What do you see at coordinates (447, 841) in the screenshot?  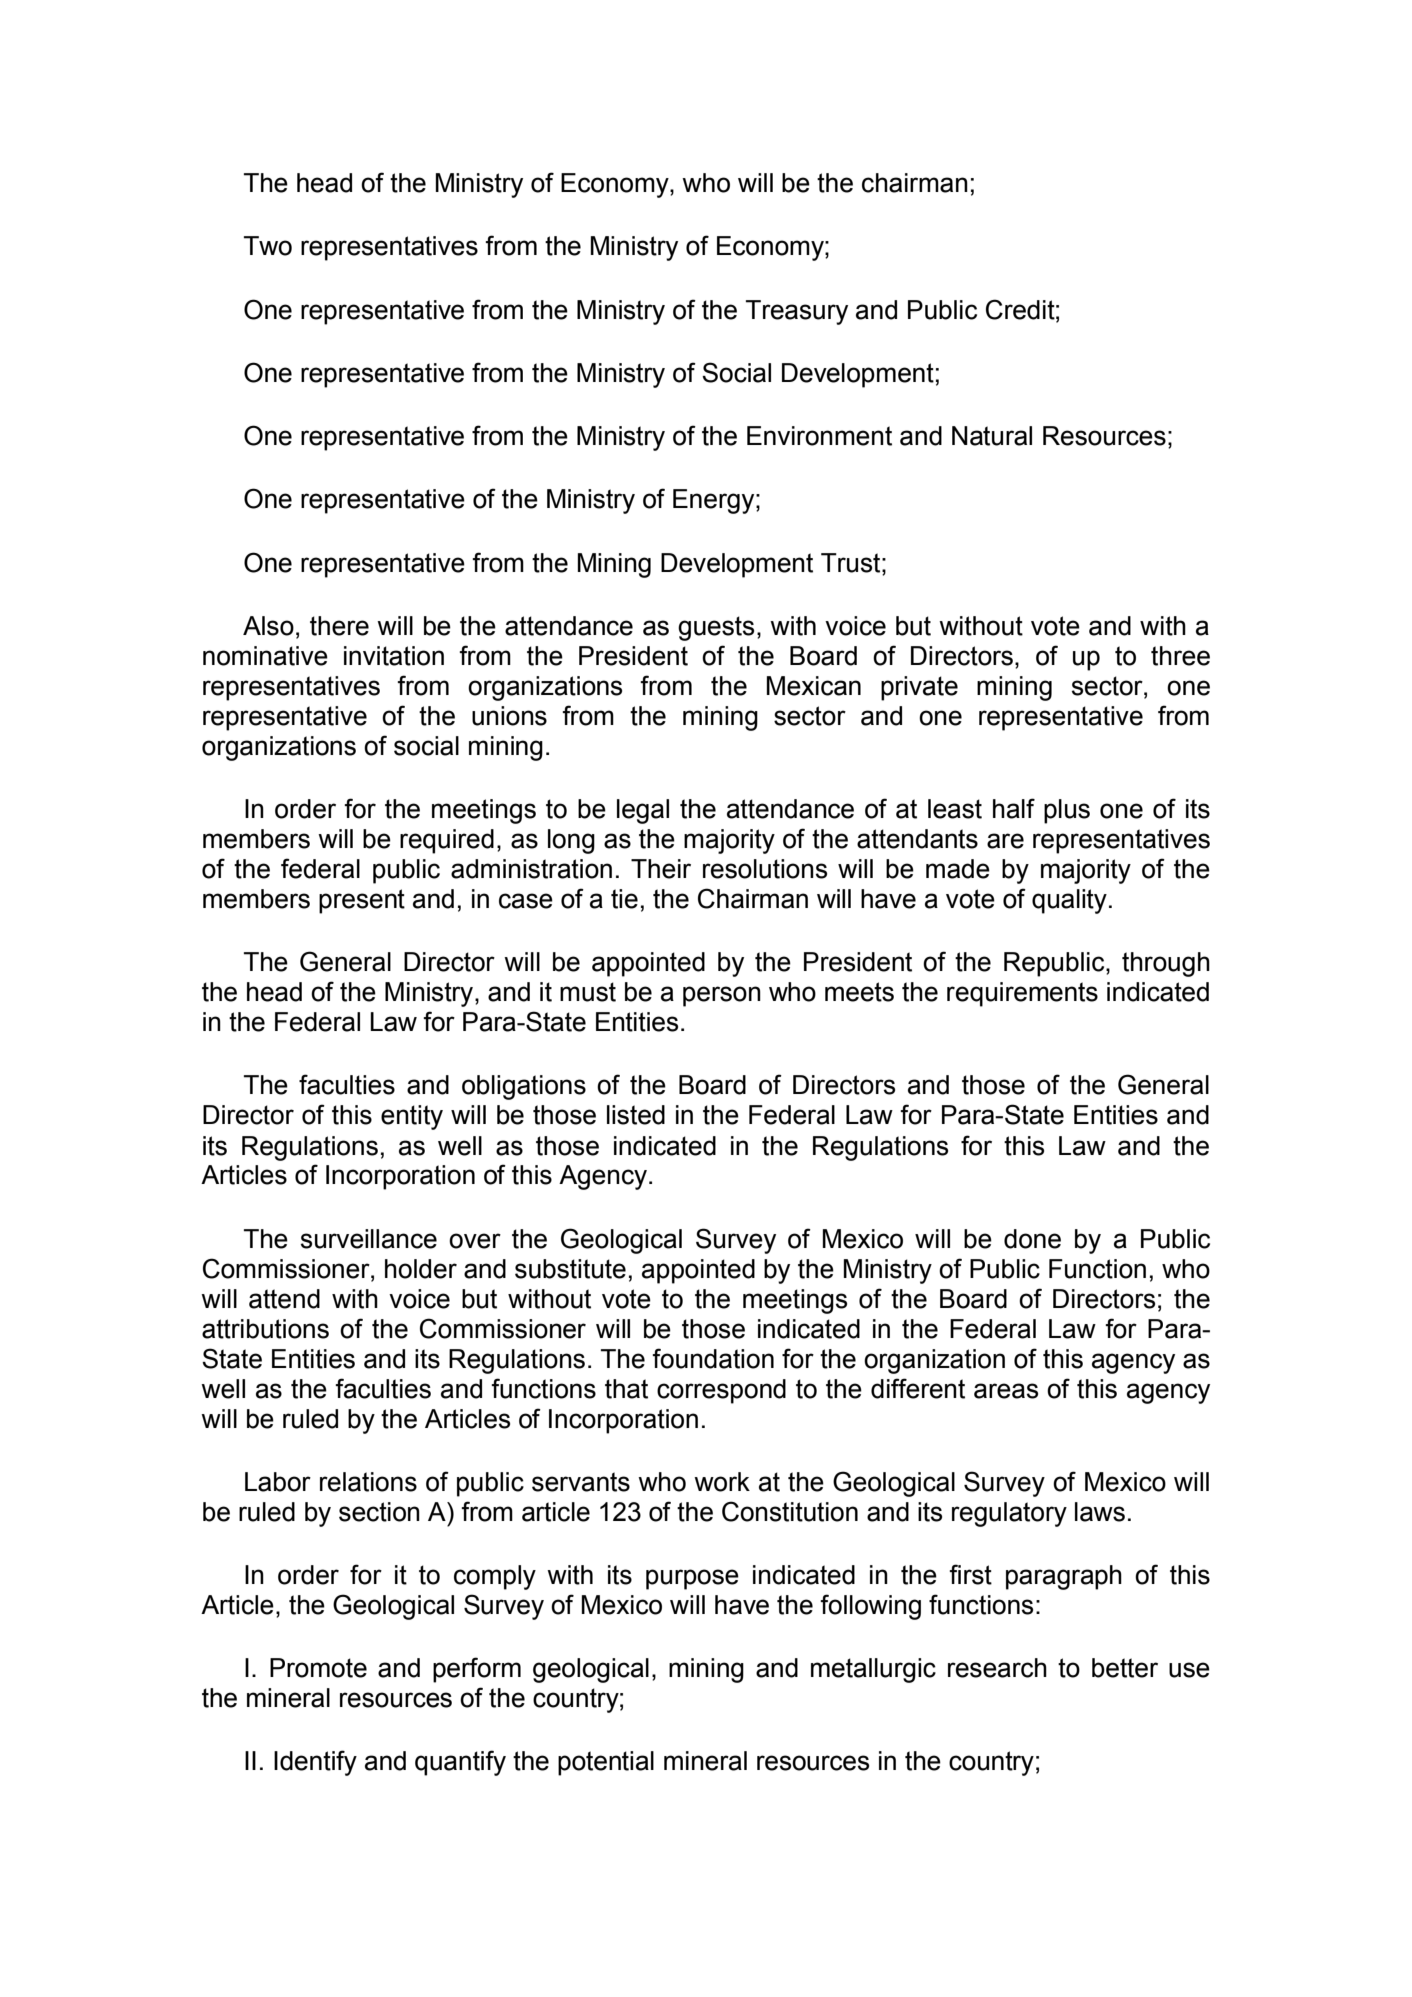 I see `required` at bounding box center [447, 841].
